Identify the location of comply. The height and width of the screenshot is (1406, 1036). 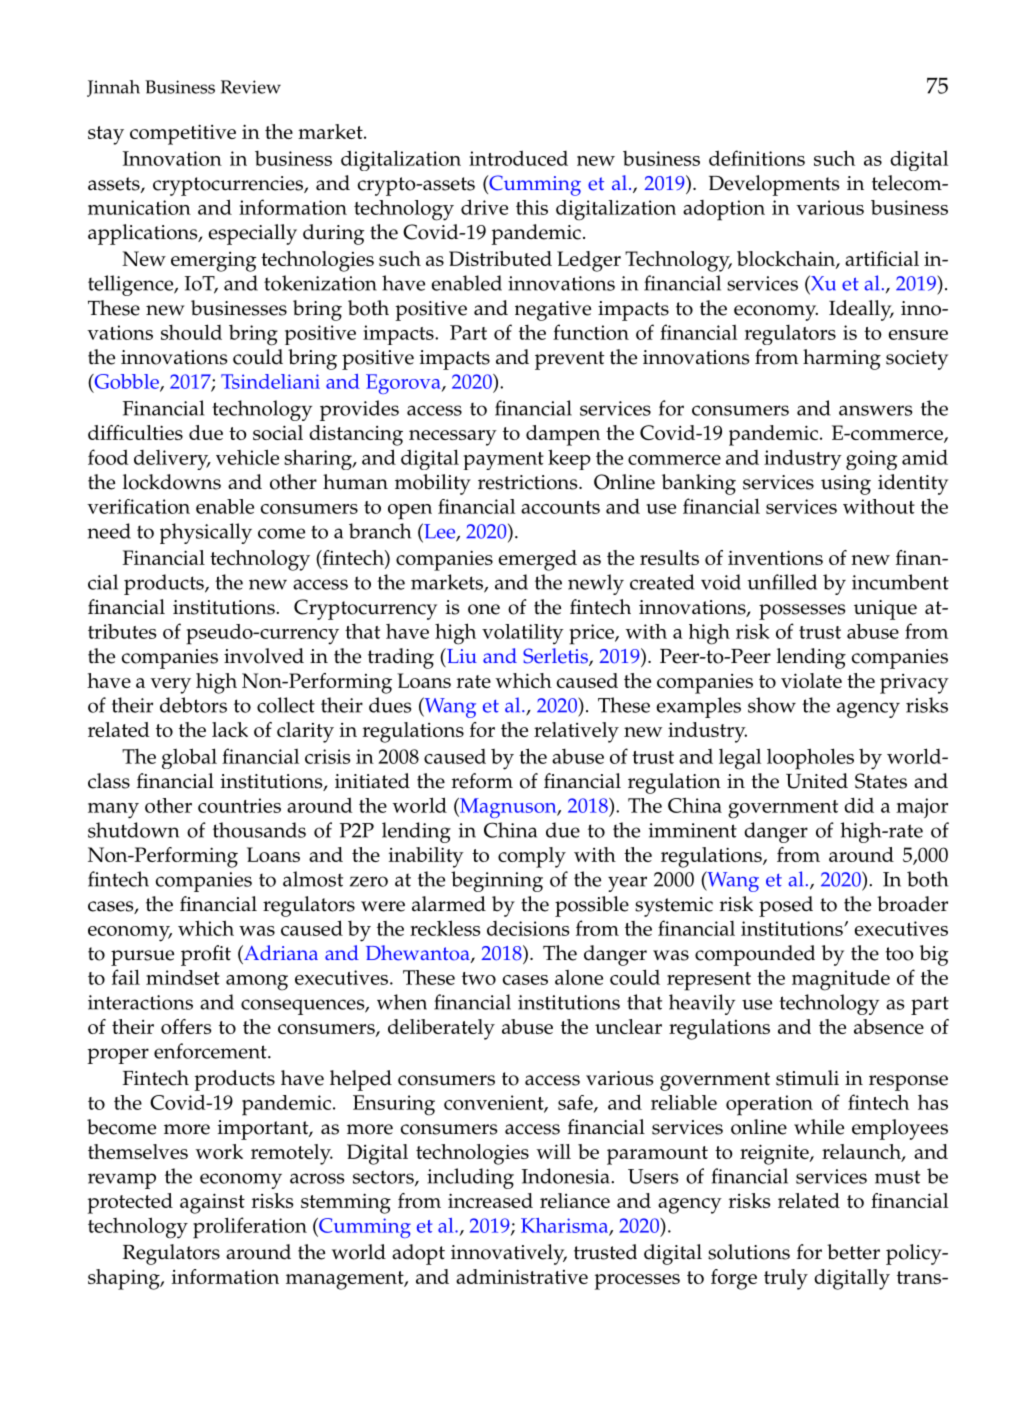
(532, 857).
